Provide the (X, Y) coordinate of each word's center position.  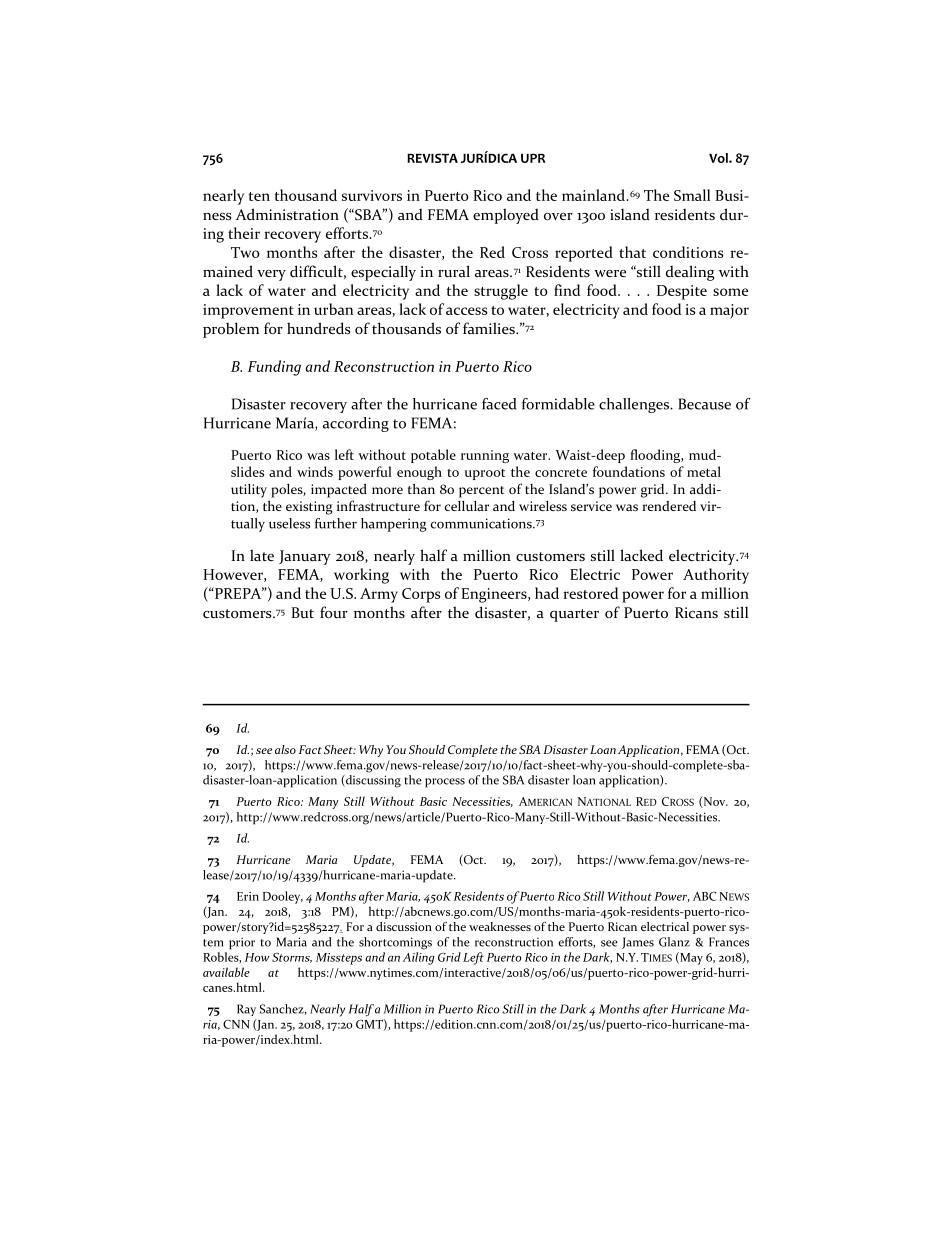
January (305, 557)
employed (506, 216)
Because (704, 404)
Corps (421, 595)
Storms (292, 958)
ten (259, 196)
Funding (274, 368)
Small (692, 195)
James (638, 943)
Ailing (418, 958)
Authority (716, 576)
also (285, 749)
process (445, 783)
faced (499, 404)
